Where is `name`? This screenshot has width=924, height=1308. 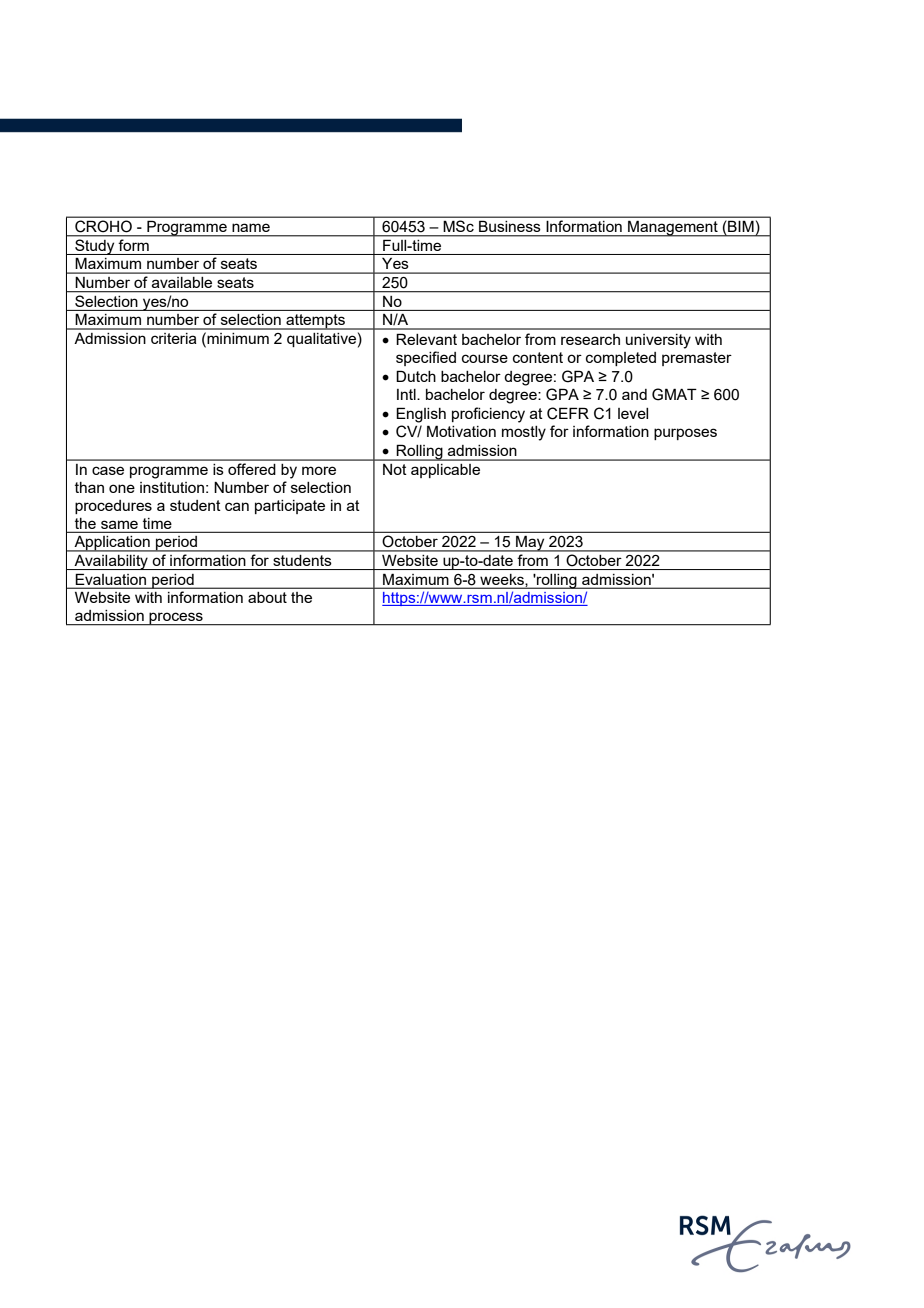 name is located at coordinates (251, 228).
